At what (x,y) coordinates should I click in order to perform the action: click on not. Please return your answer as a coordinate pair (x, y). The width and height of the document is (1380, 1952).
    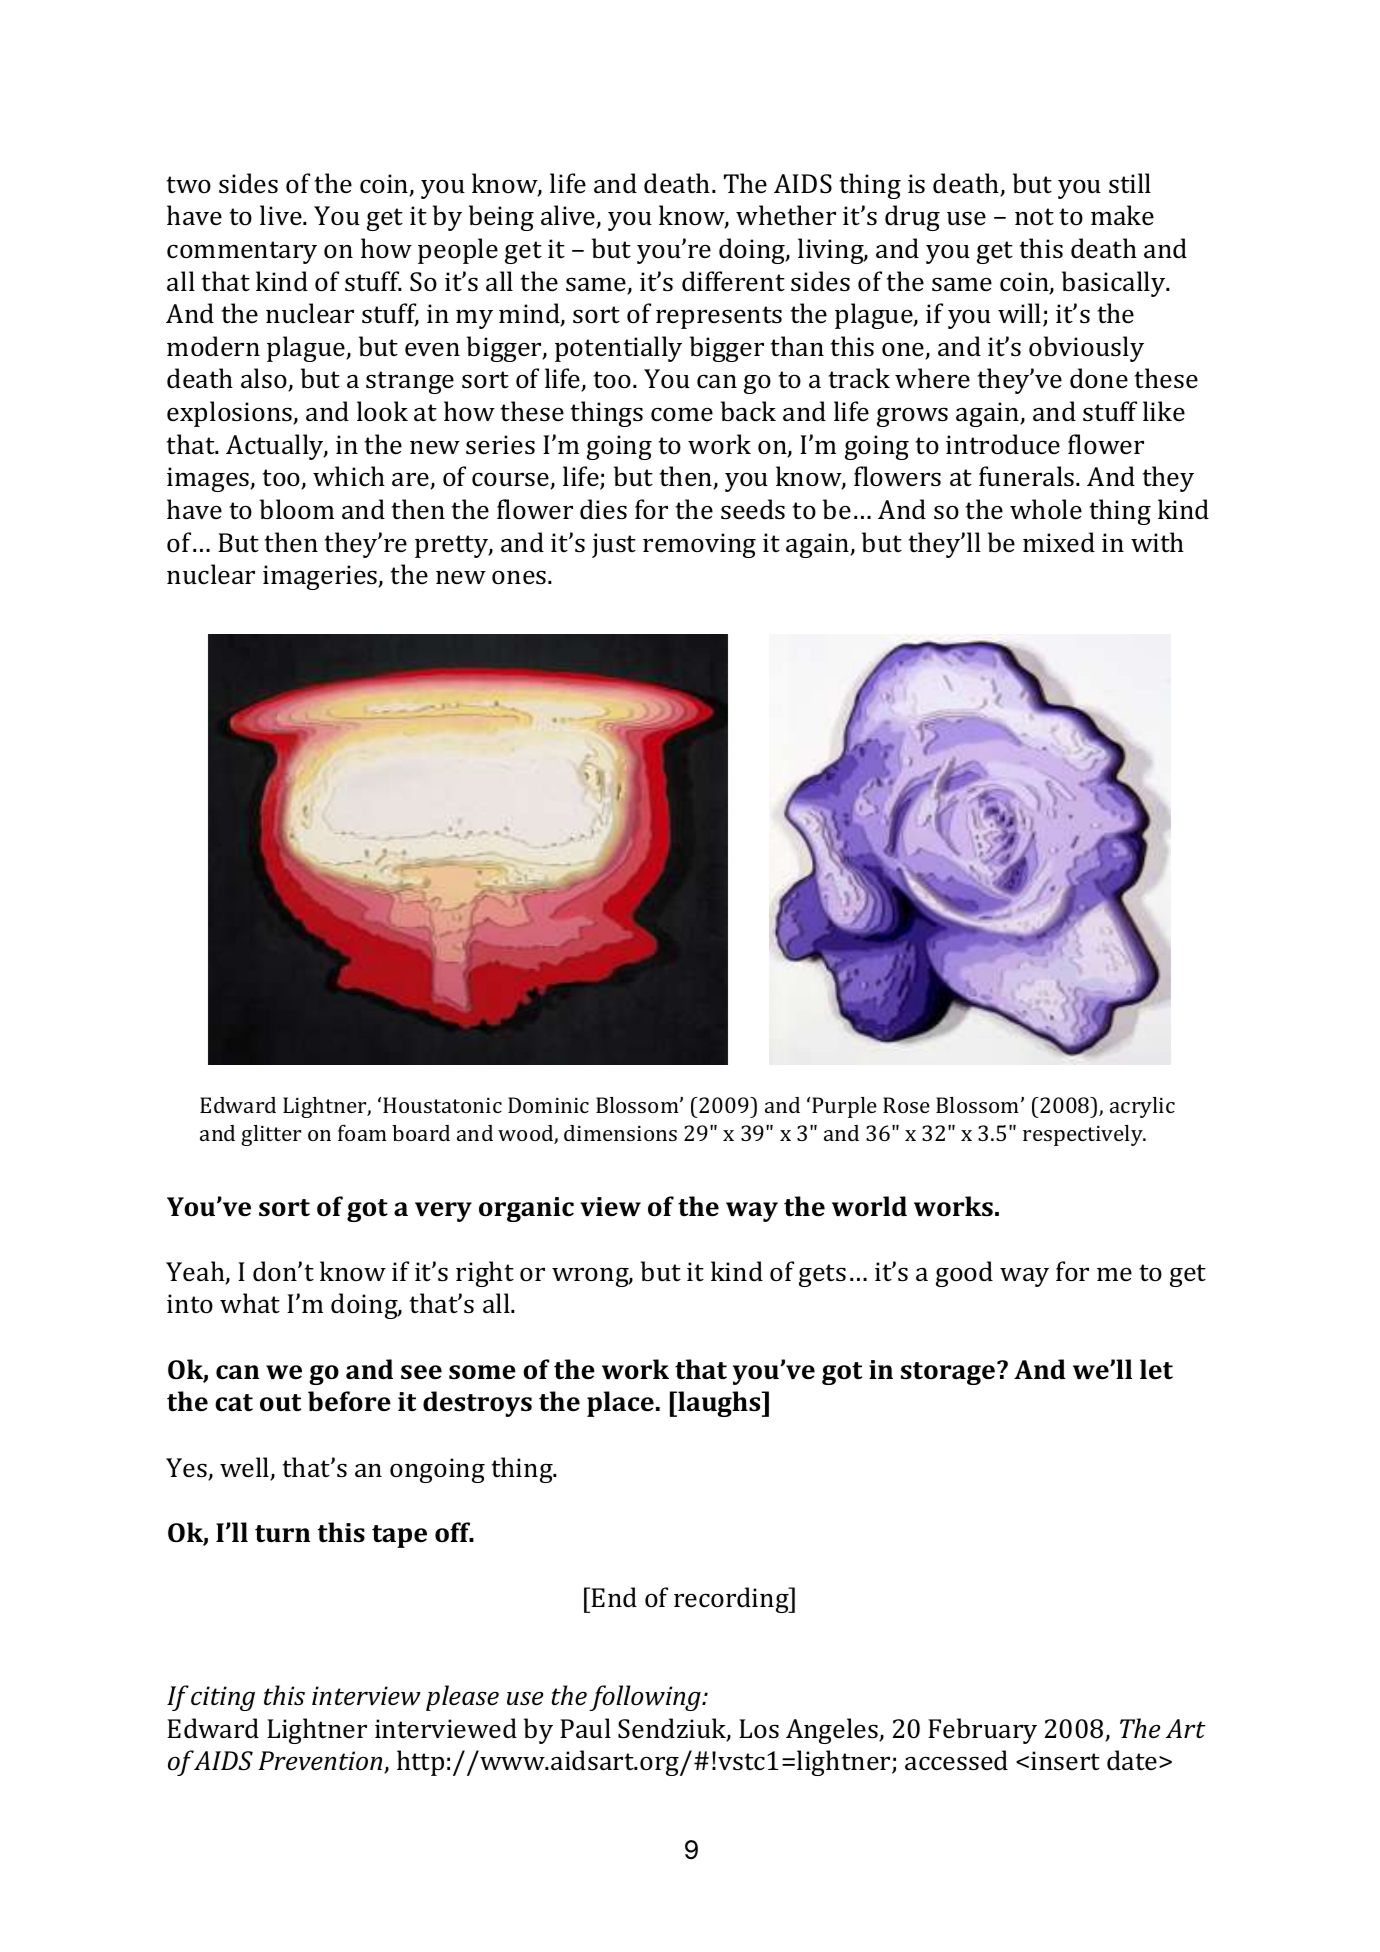
    Looking at the image, I should click on (1034, 216).
